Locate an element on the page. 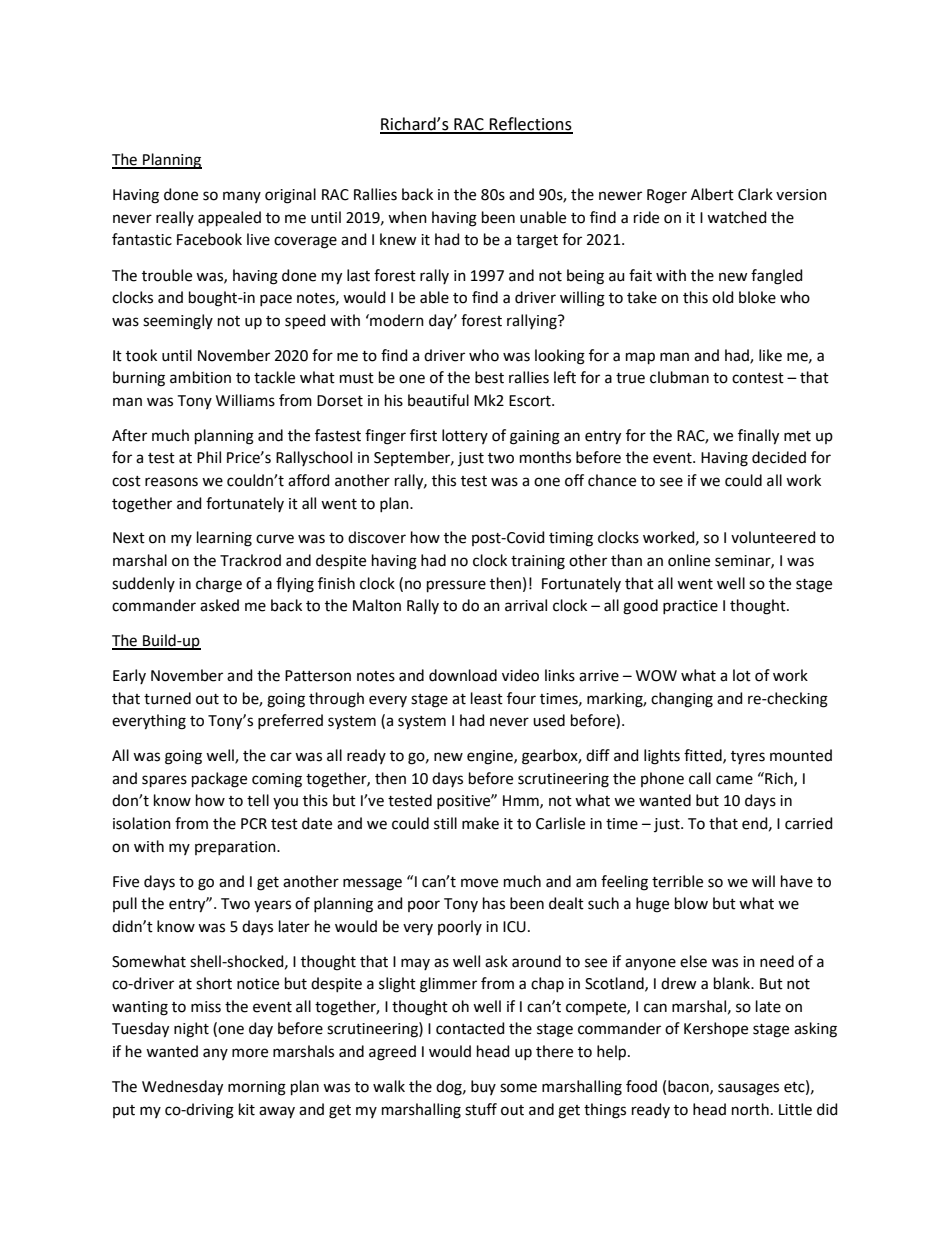 Image resolution: width=952 pixels, height=1233 pixels. buy is located at coordinates (483, 1087).
